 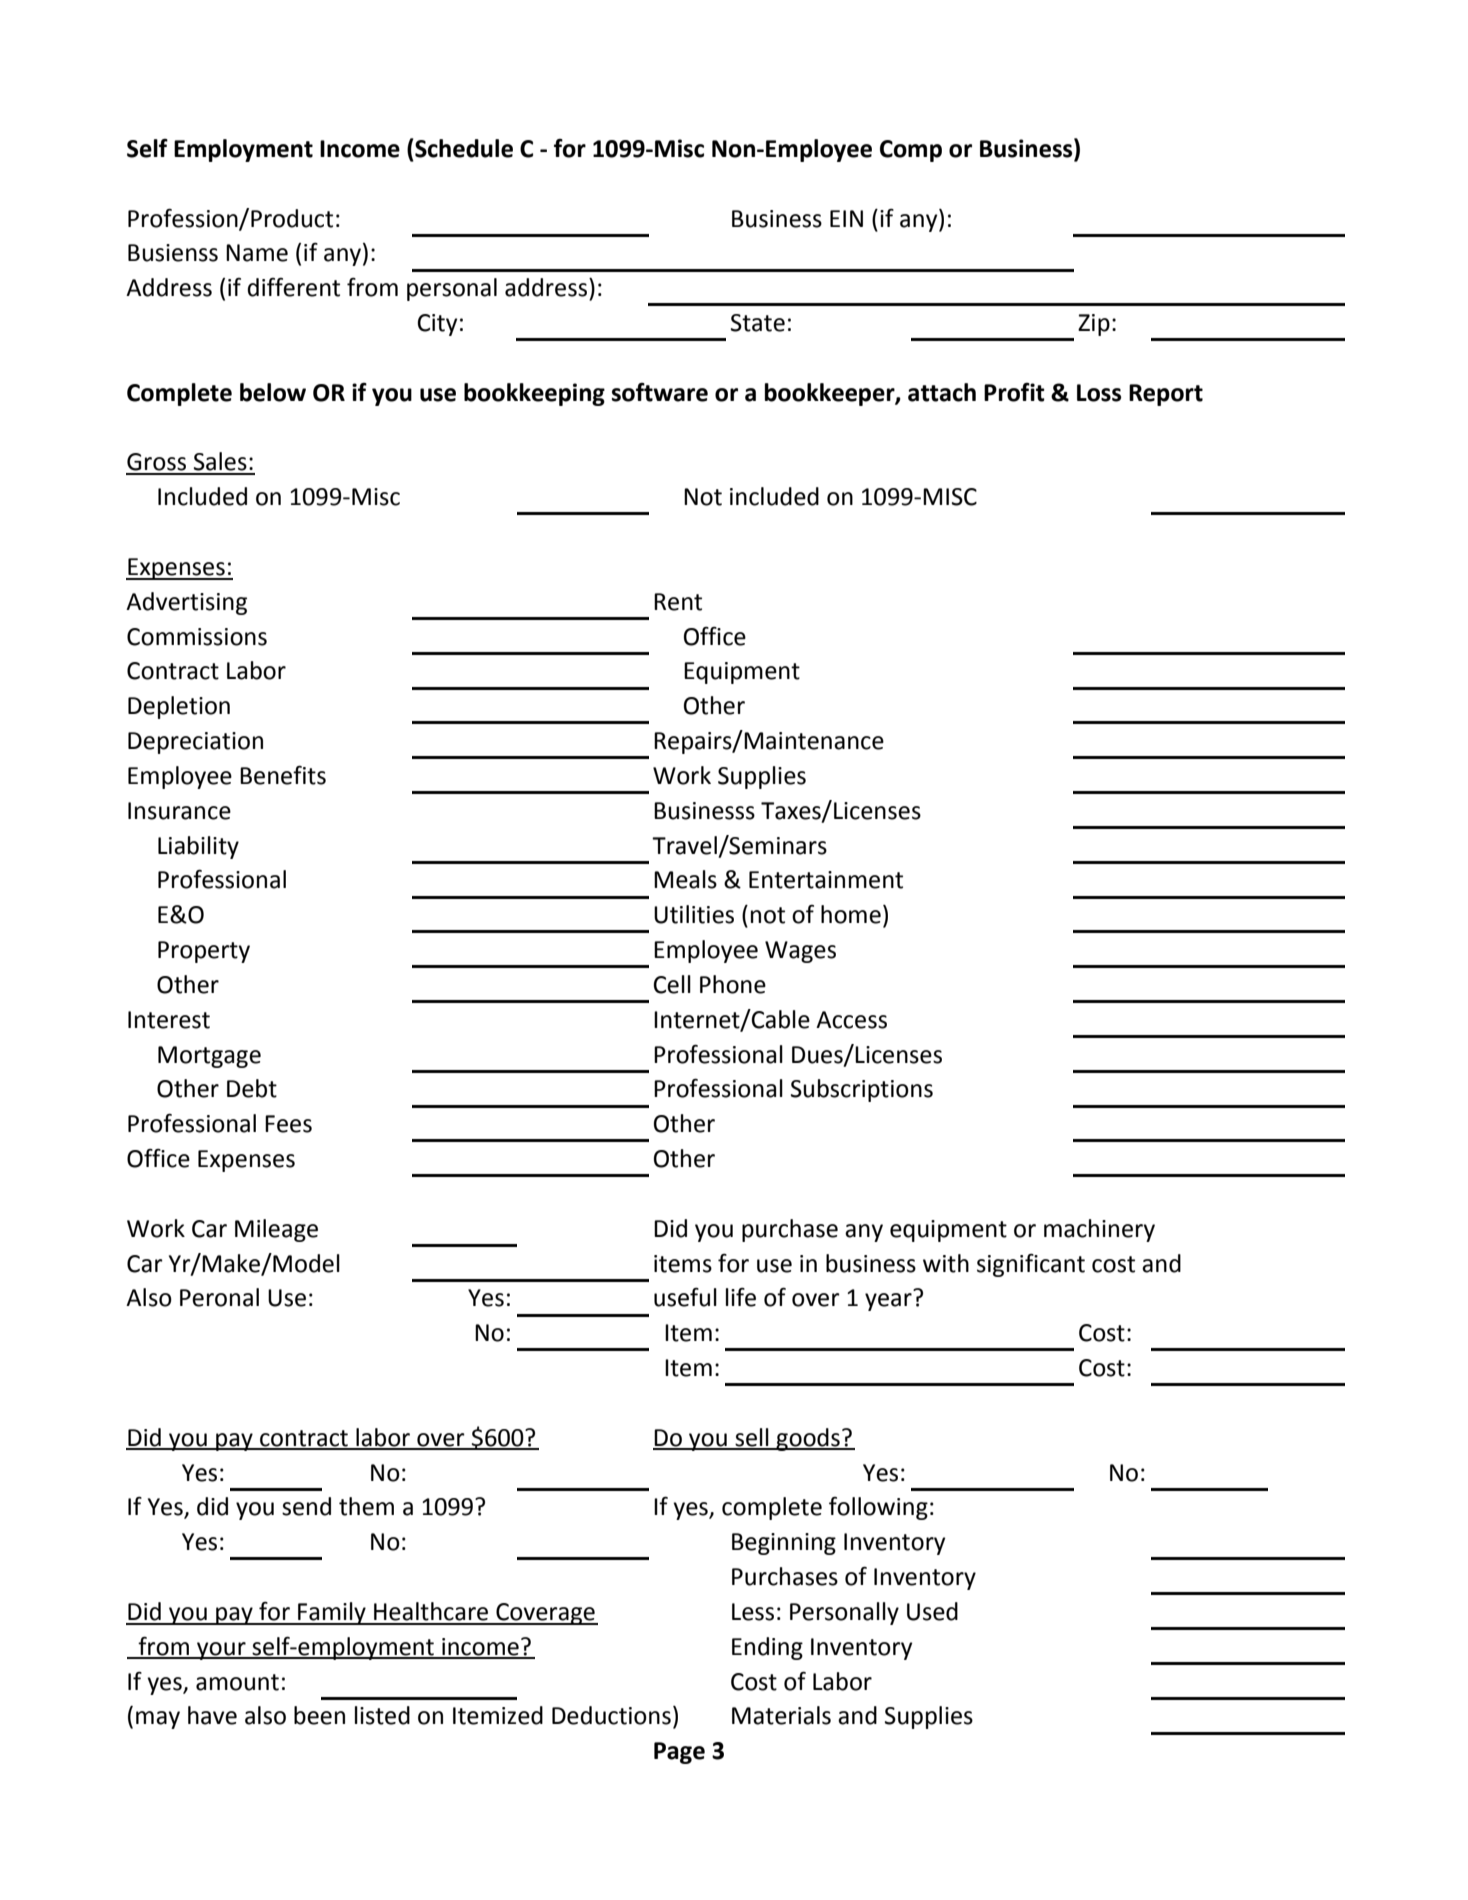 I want to click on Zip, so click(x=1094, y=325).
